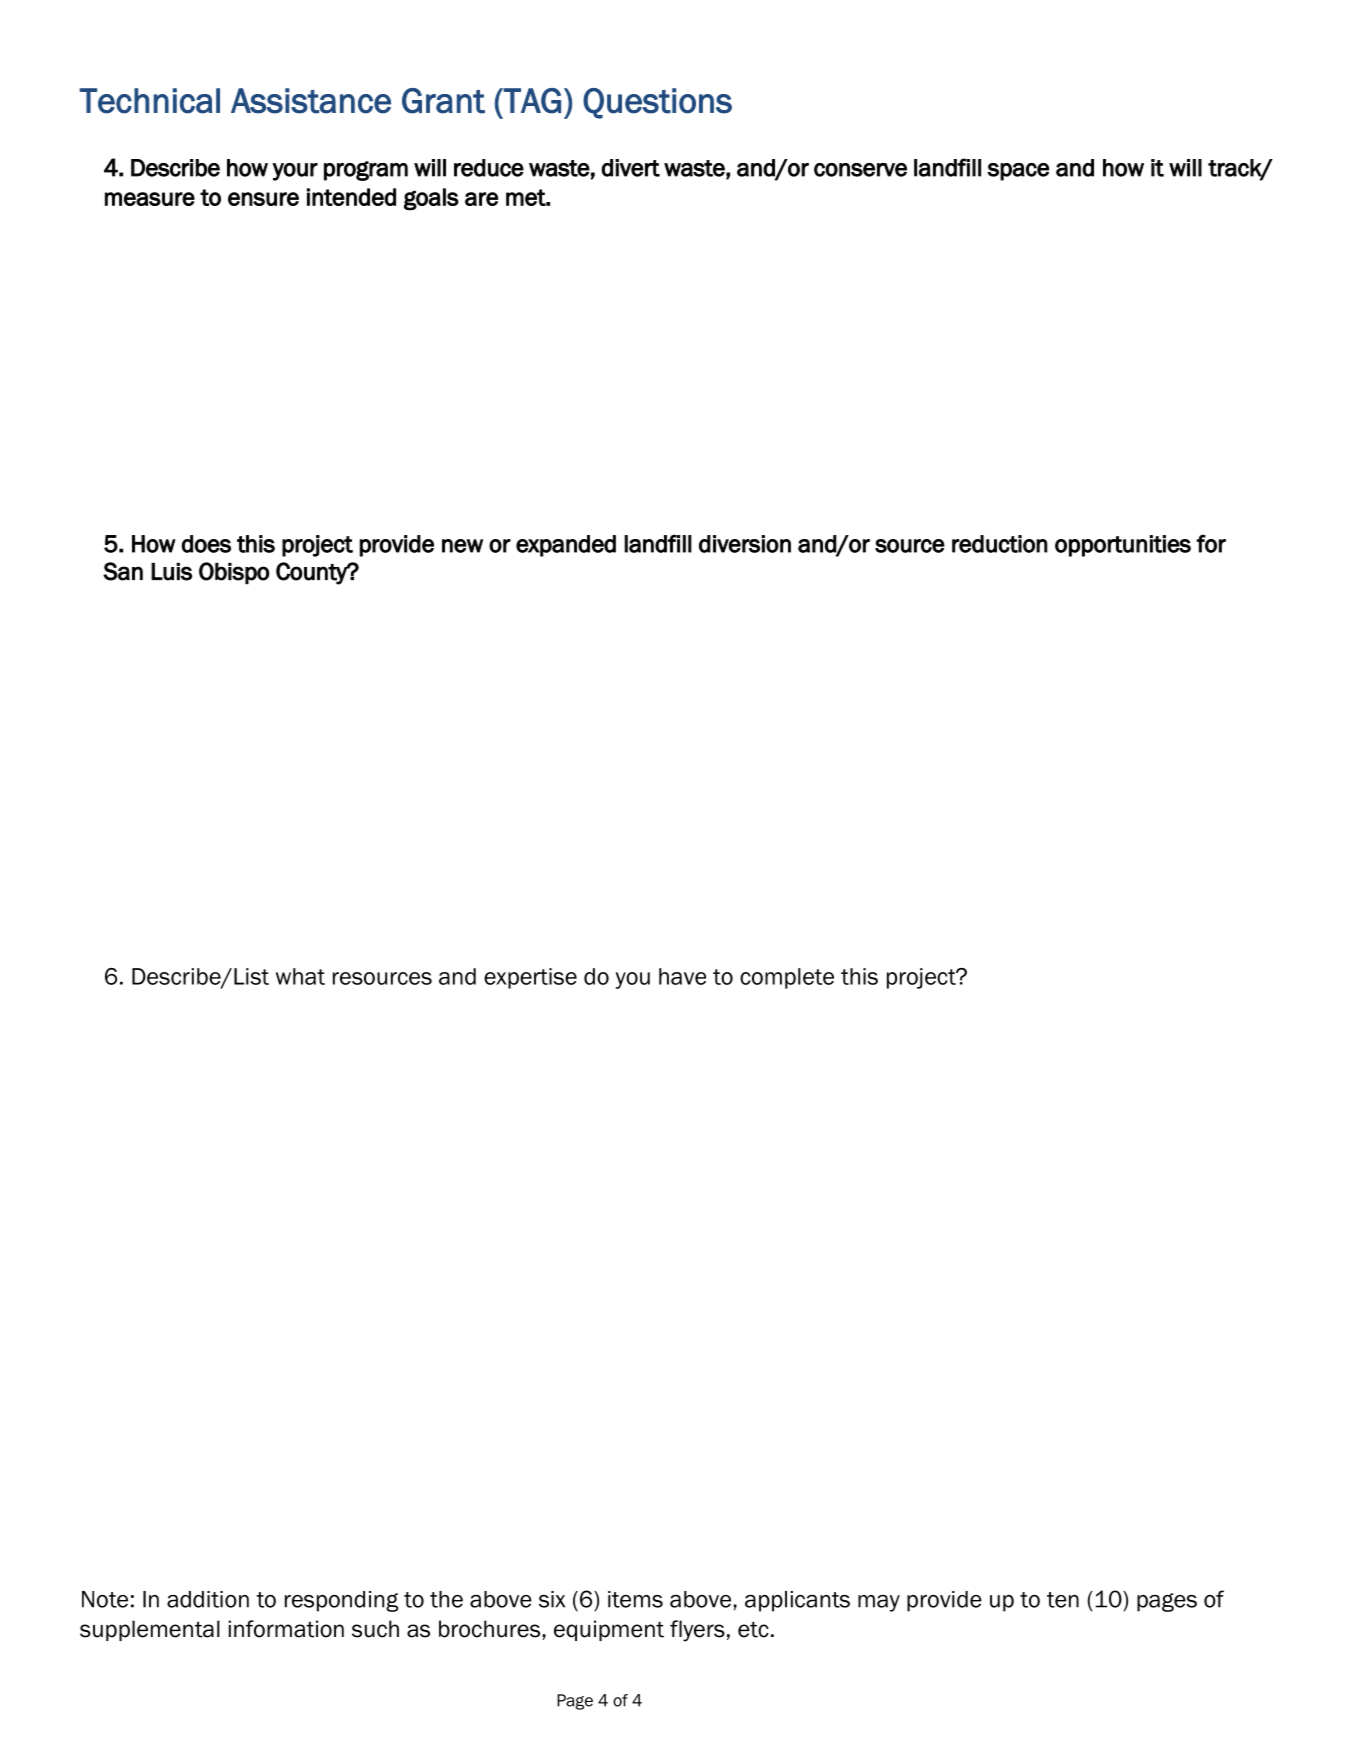  I want to click on divert, so click(630, 168).
